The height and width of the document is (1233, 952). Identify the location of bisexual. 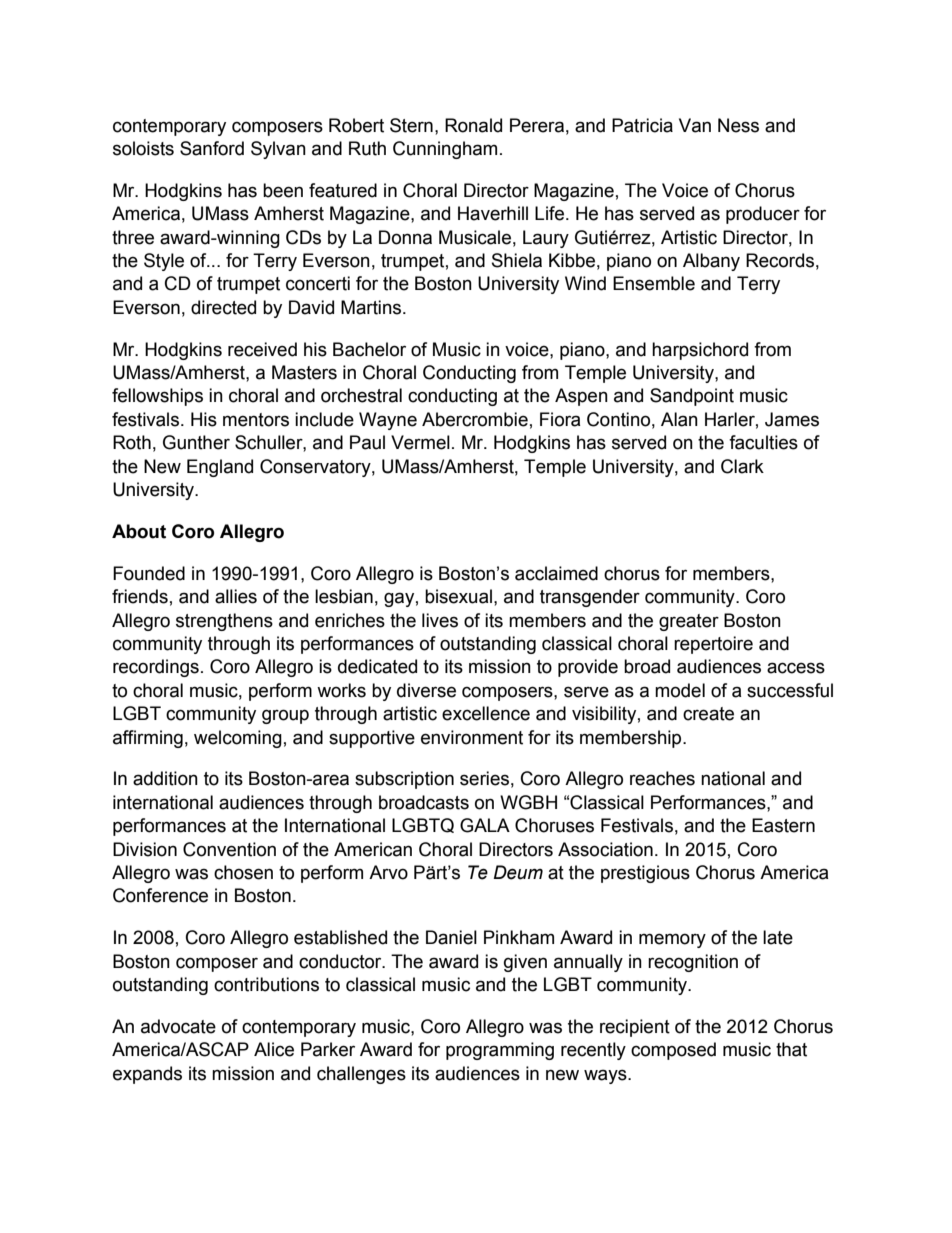
(458, 596).
